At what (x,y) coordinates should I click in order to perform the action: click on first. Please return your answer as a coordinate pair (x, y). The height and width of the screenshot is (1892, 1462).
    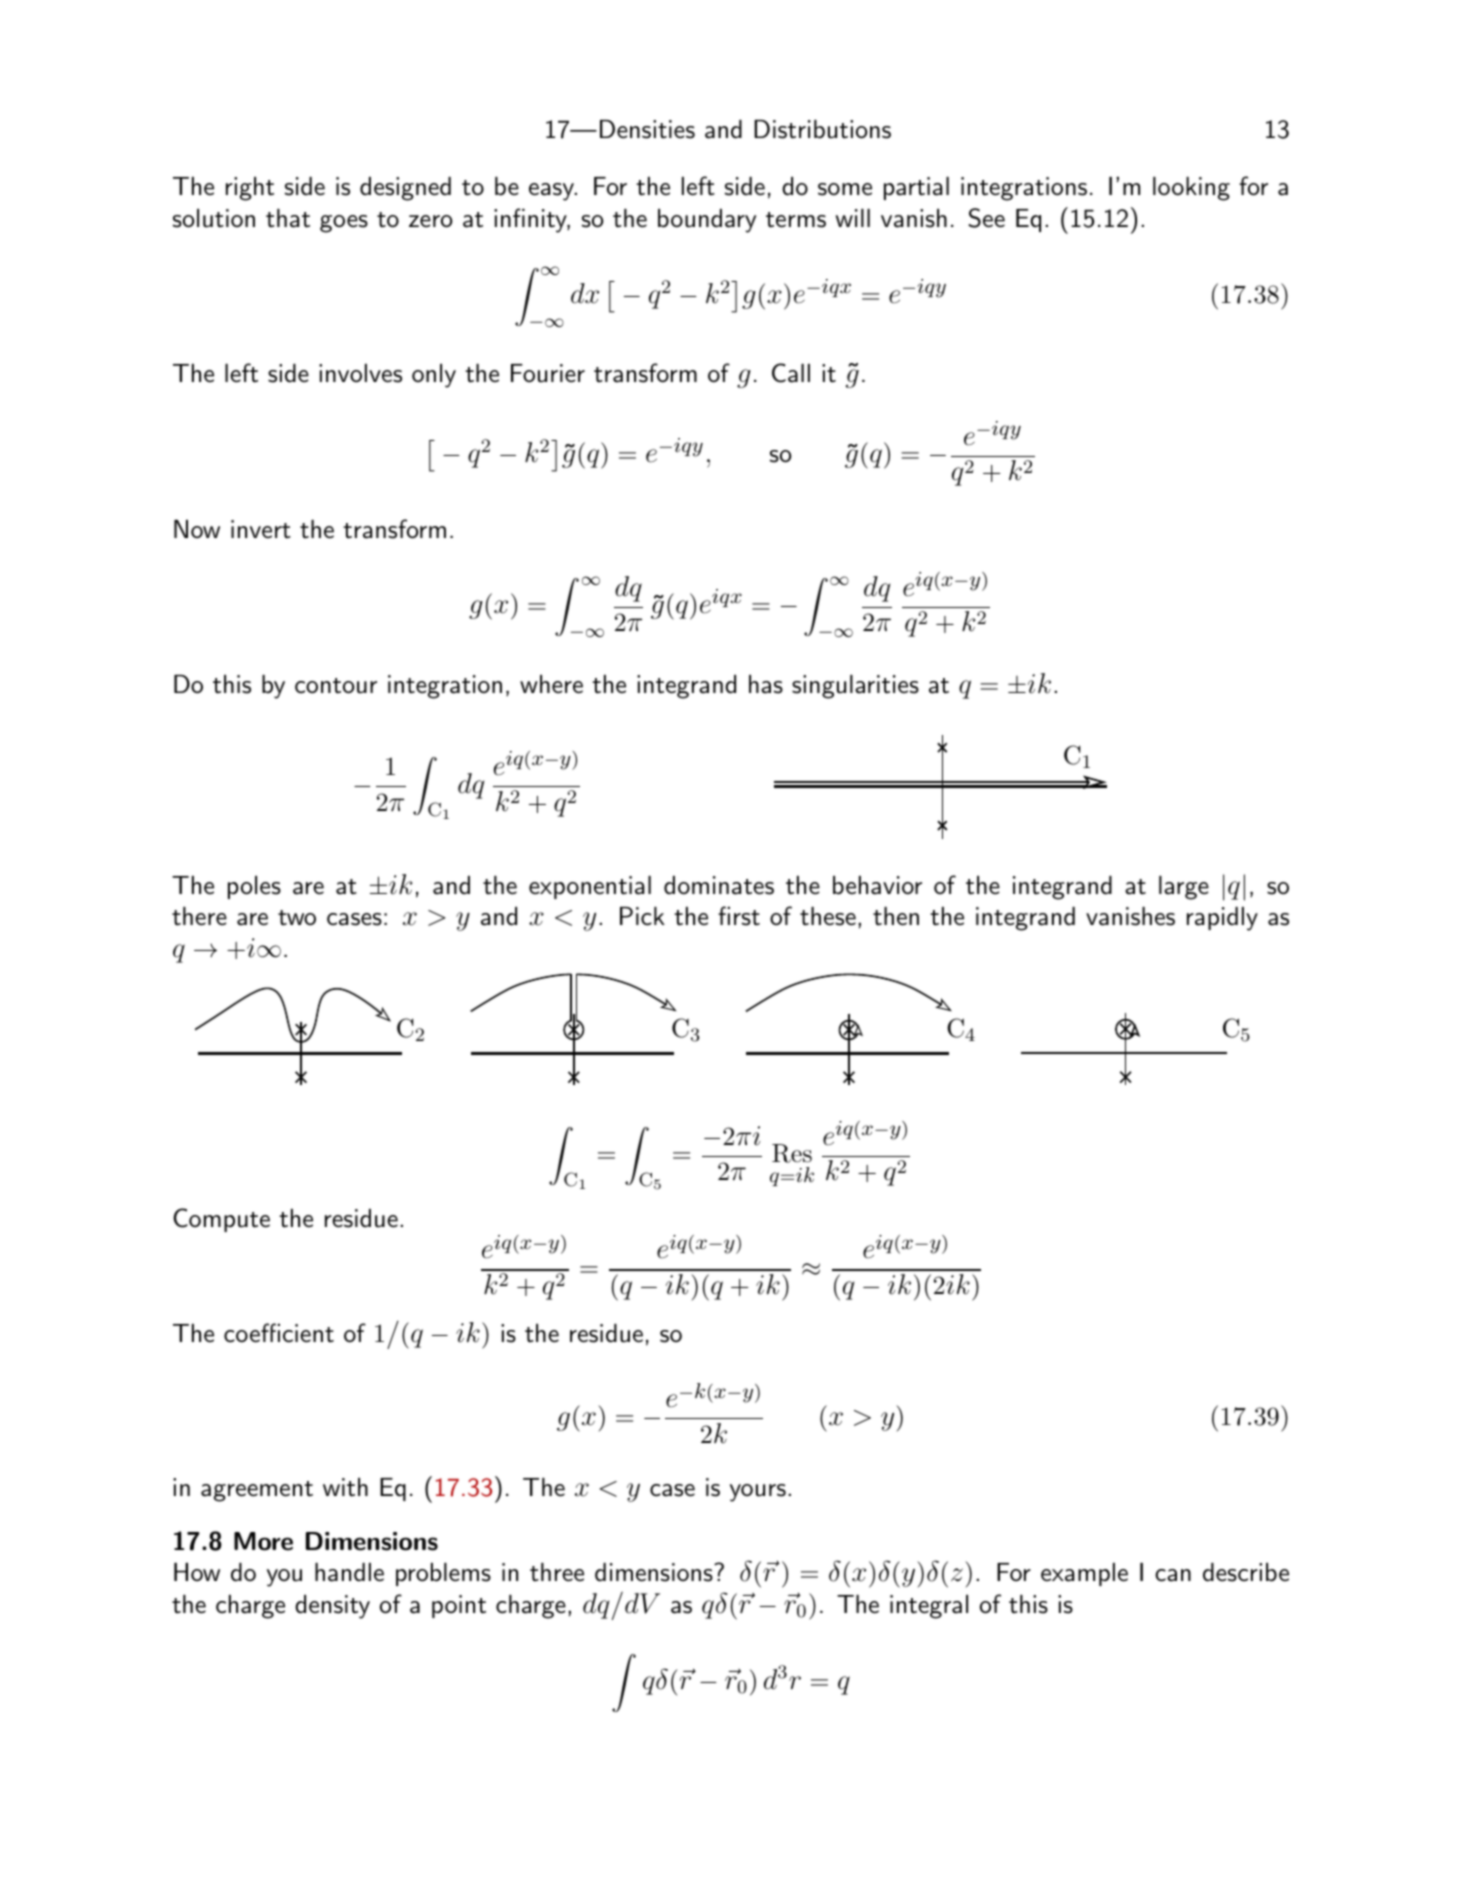
    Looking at the image, I should click on (739, 916).
